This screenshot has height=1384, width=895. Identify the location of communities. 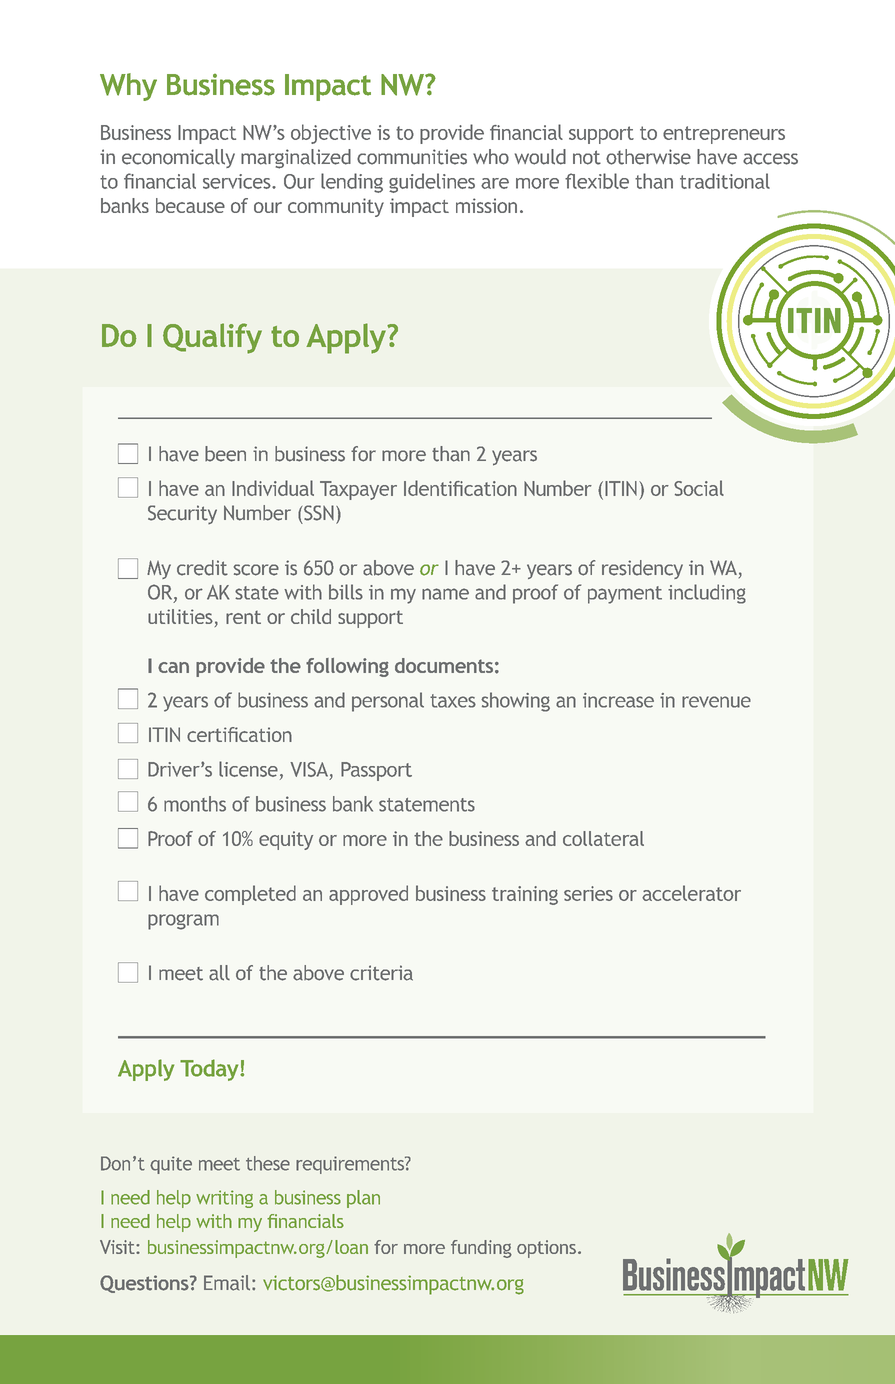
(412, 157).
